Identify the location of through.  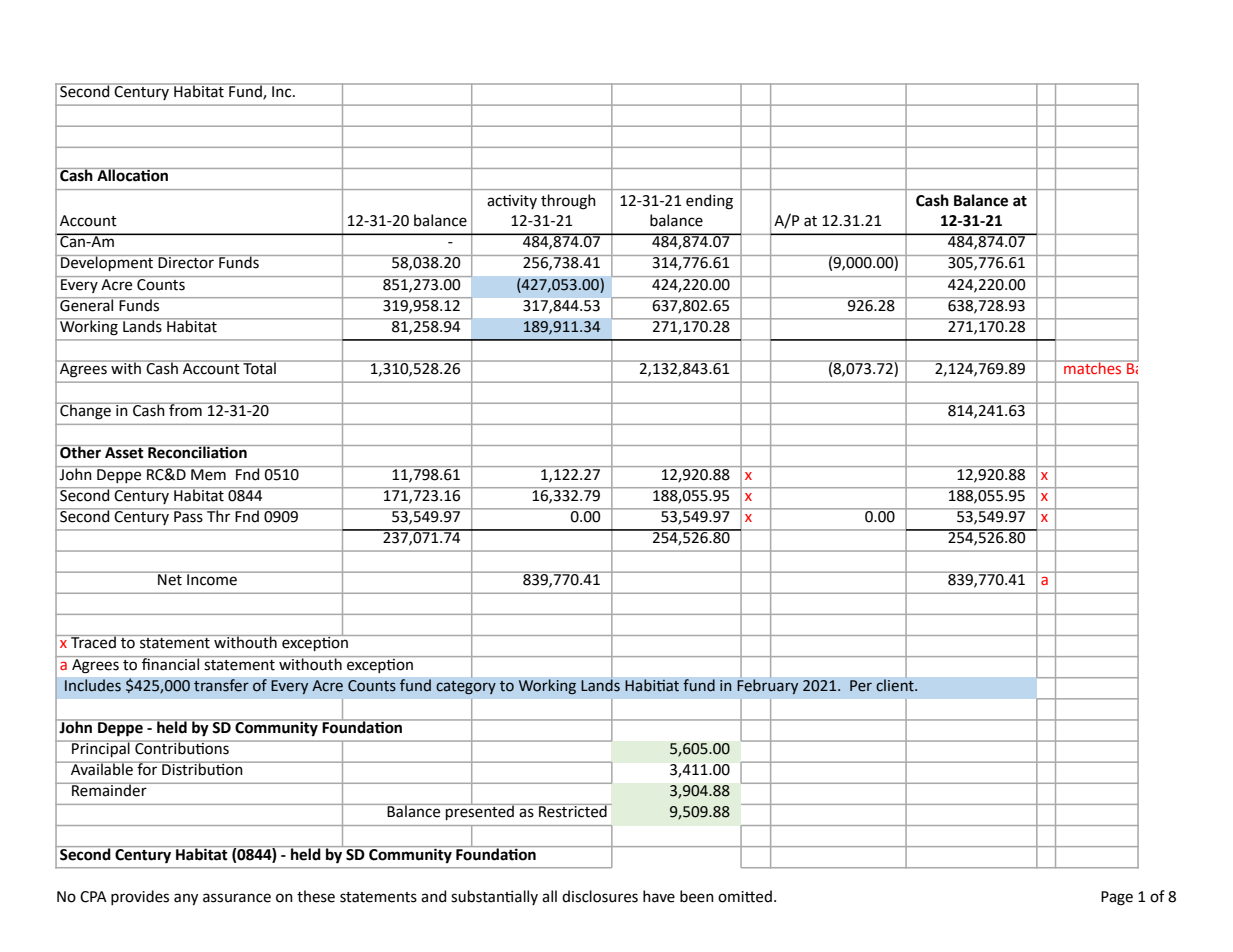
(568, 202).
